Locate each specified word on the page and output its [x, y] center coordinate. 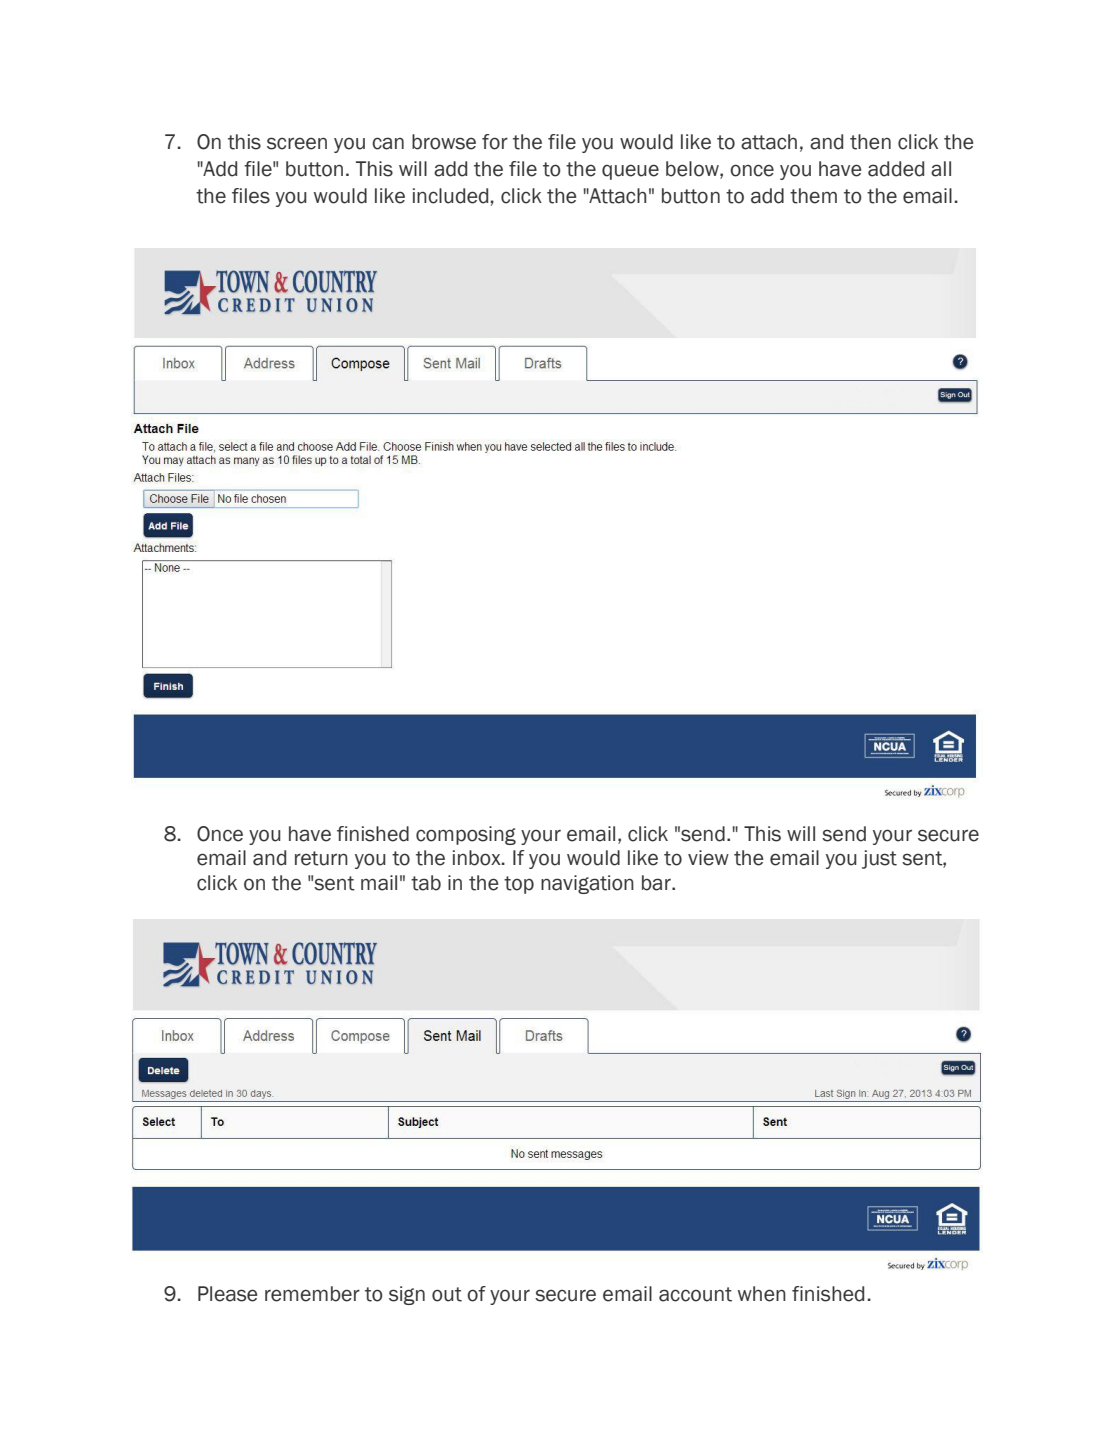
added [896, 169]
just [879, 859]
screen [297, 143]
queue [630, 172]
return [321, 858]
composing [466, 835]
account [695, 1294]
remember [312, 1294]
